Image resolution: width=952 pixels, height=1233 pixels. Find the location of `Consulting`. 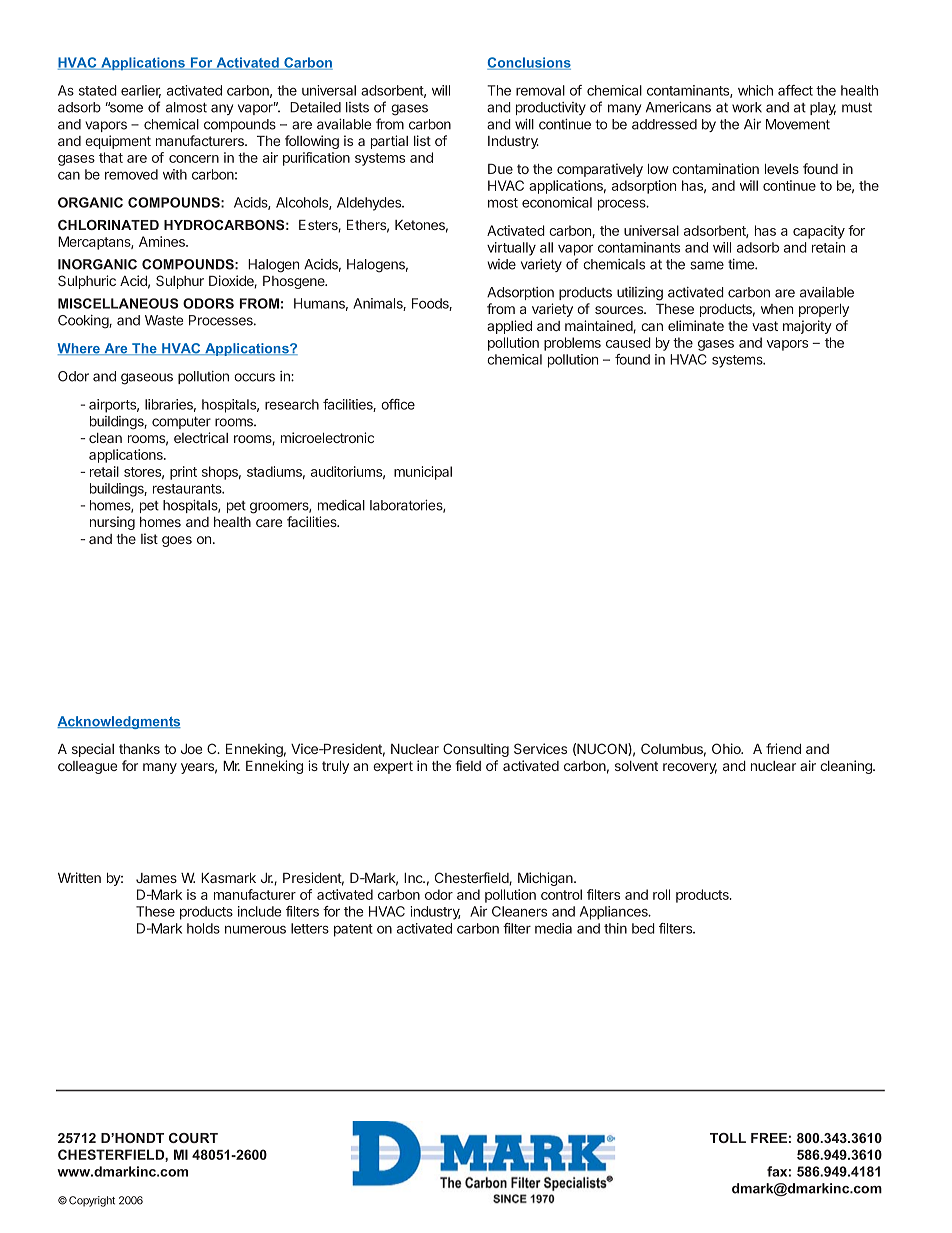

Consulting is located at coordinates (476, 750).
